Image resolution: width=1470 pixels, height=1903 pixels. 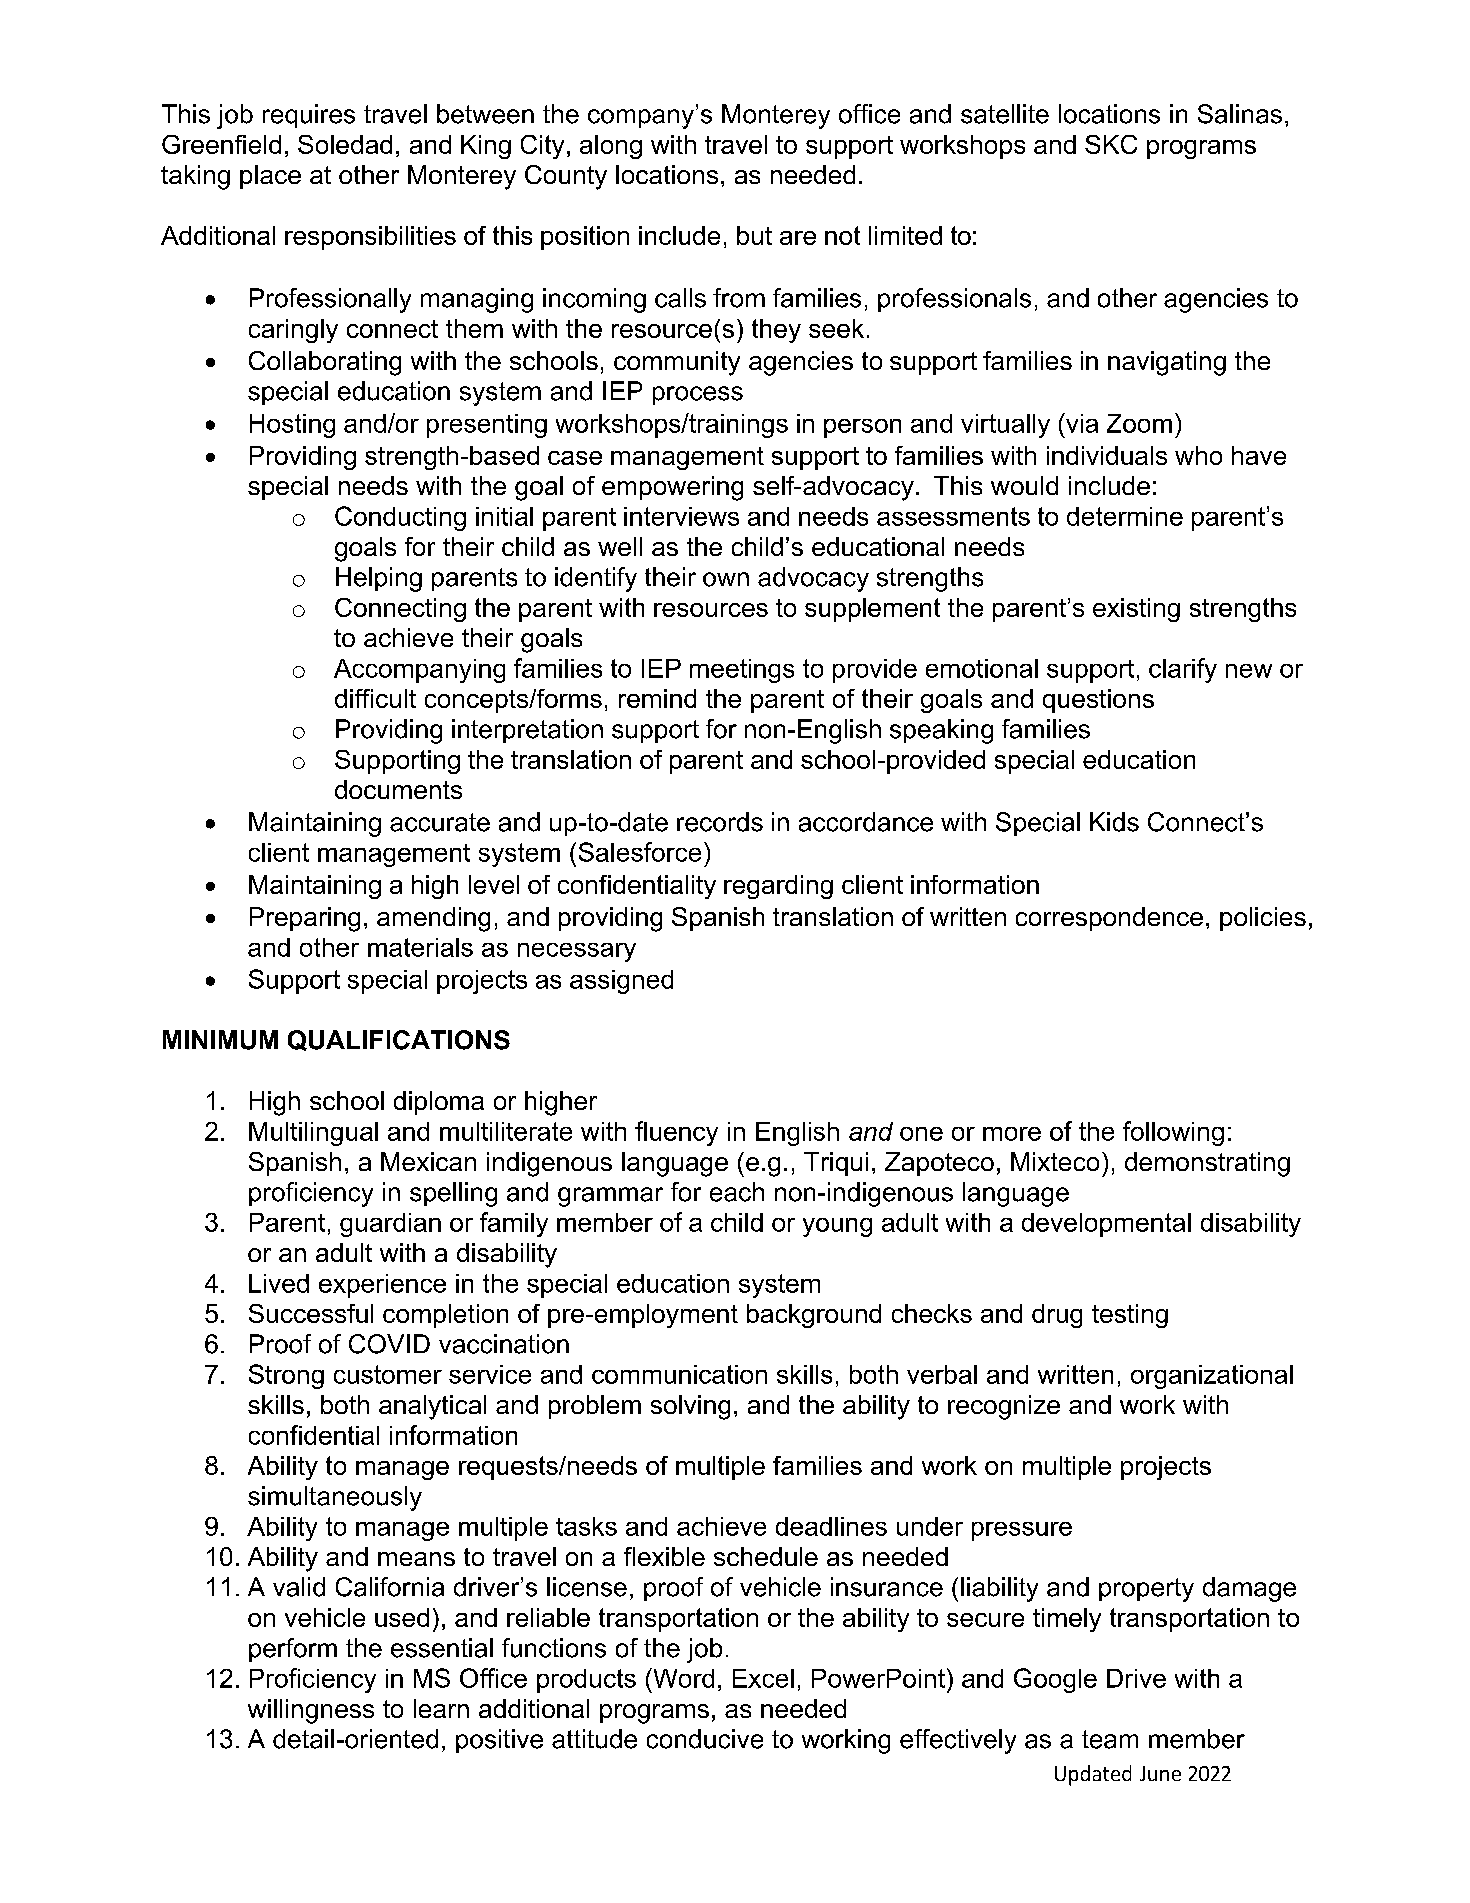 What do you see at coordinates (1098, 701) in the screenshot?
I see `questions` at bounding box center [1098, 701].
